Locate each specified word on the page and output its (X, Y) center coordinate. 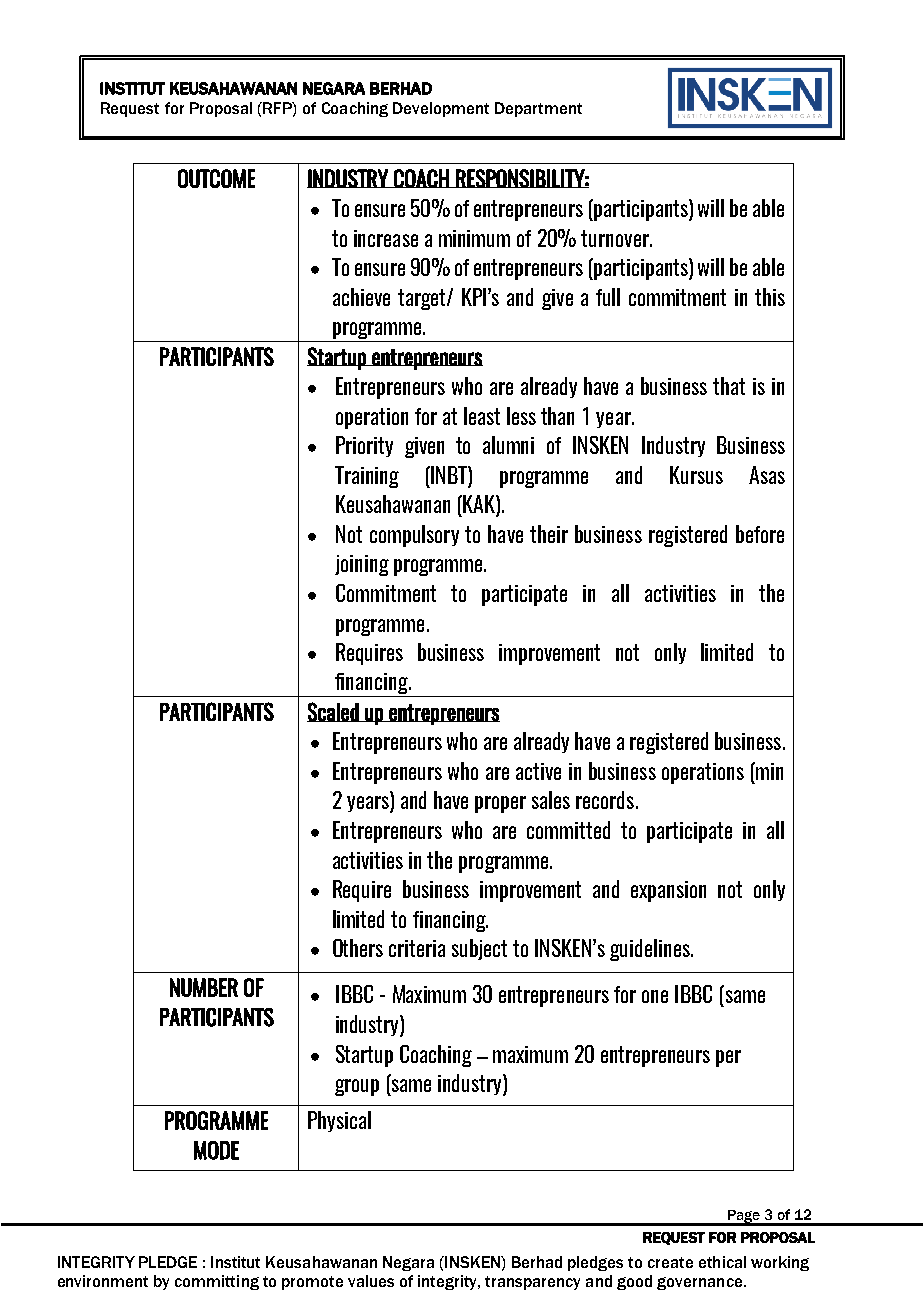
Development (441, 109)
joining (362, 565)
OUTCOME (216, 178)
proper (500, 804)
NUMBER (204, 987)
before (760, 534)
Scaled (334, 712)
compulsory (414, 536)
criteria (417, 948)
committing (217, 1282)
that (729, 386)
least (482, 416)
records (605, 800)
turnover (616, 238)
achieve (361, 297)
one (655, 996)
